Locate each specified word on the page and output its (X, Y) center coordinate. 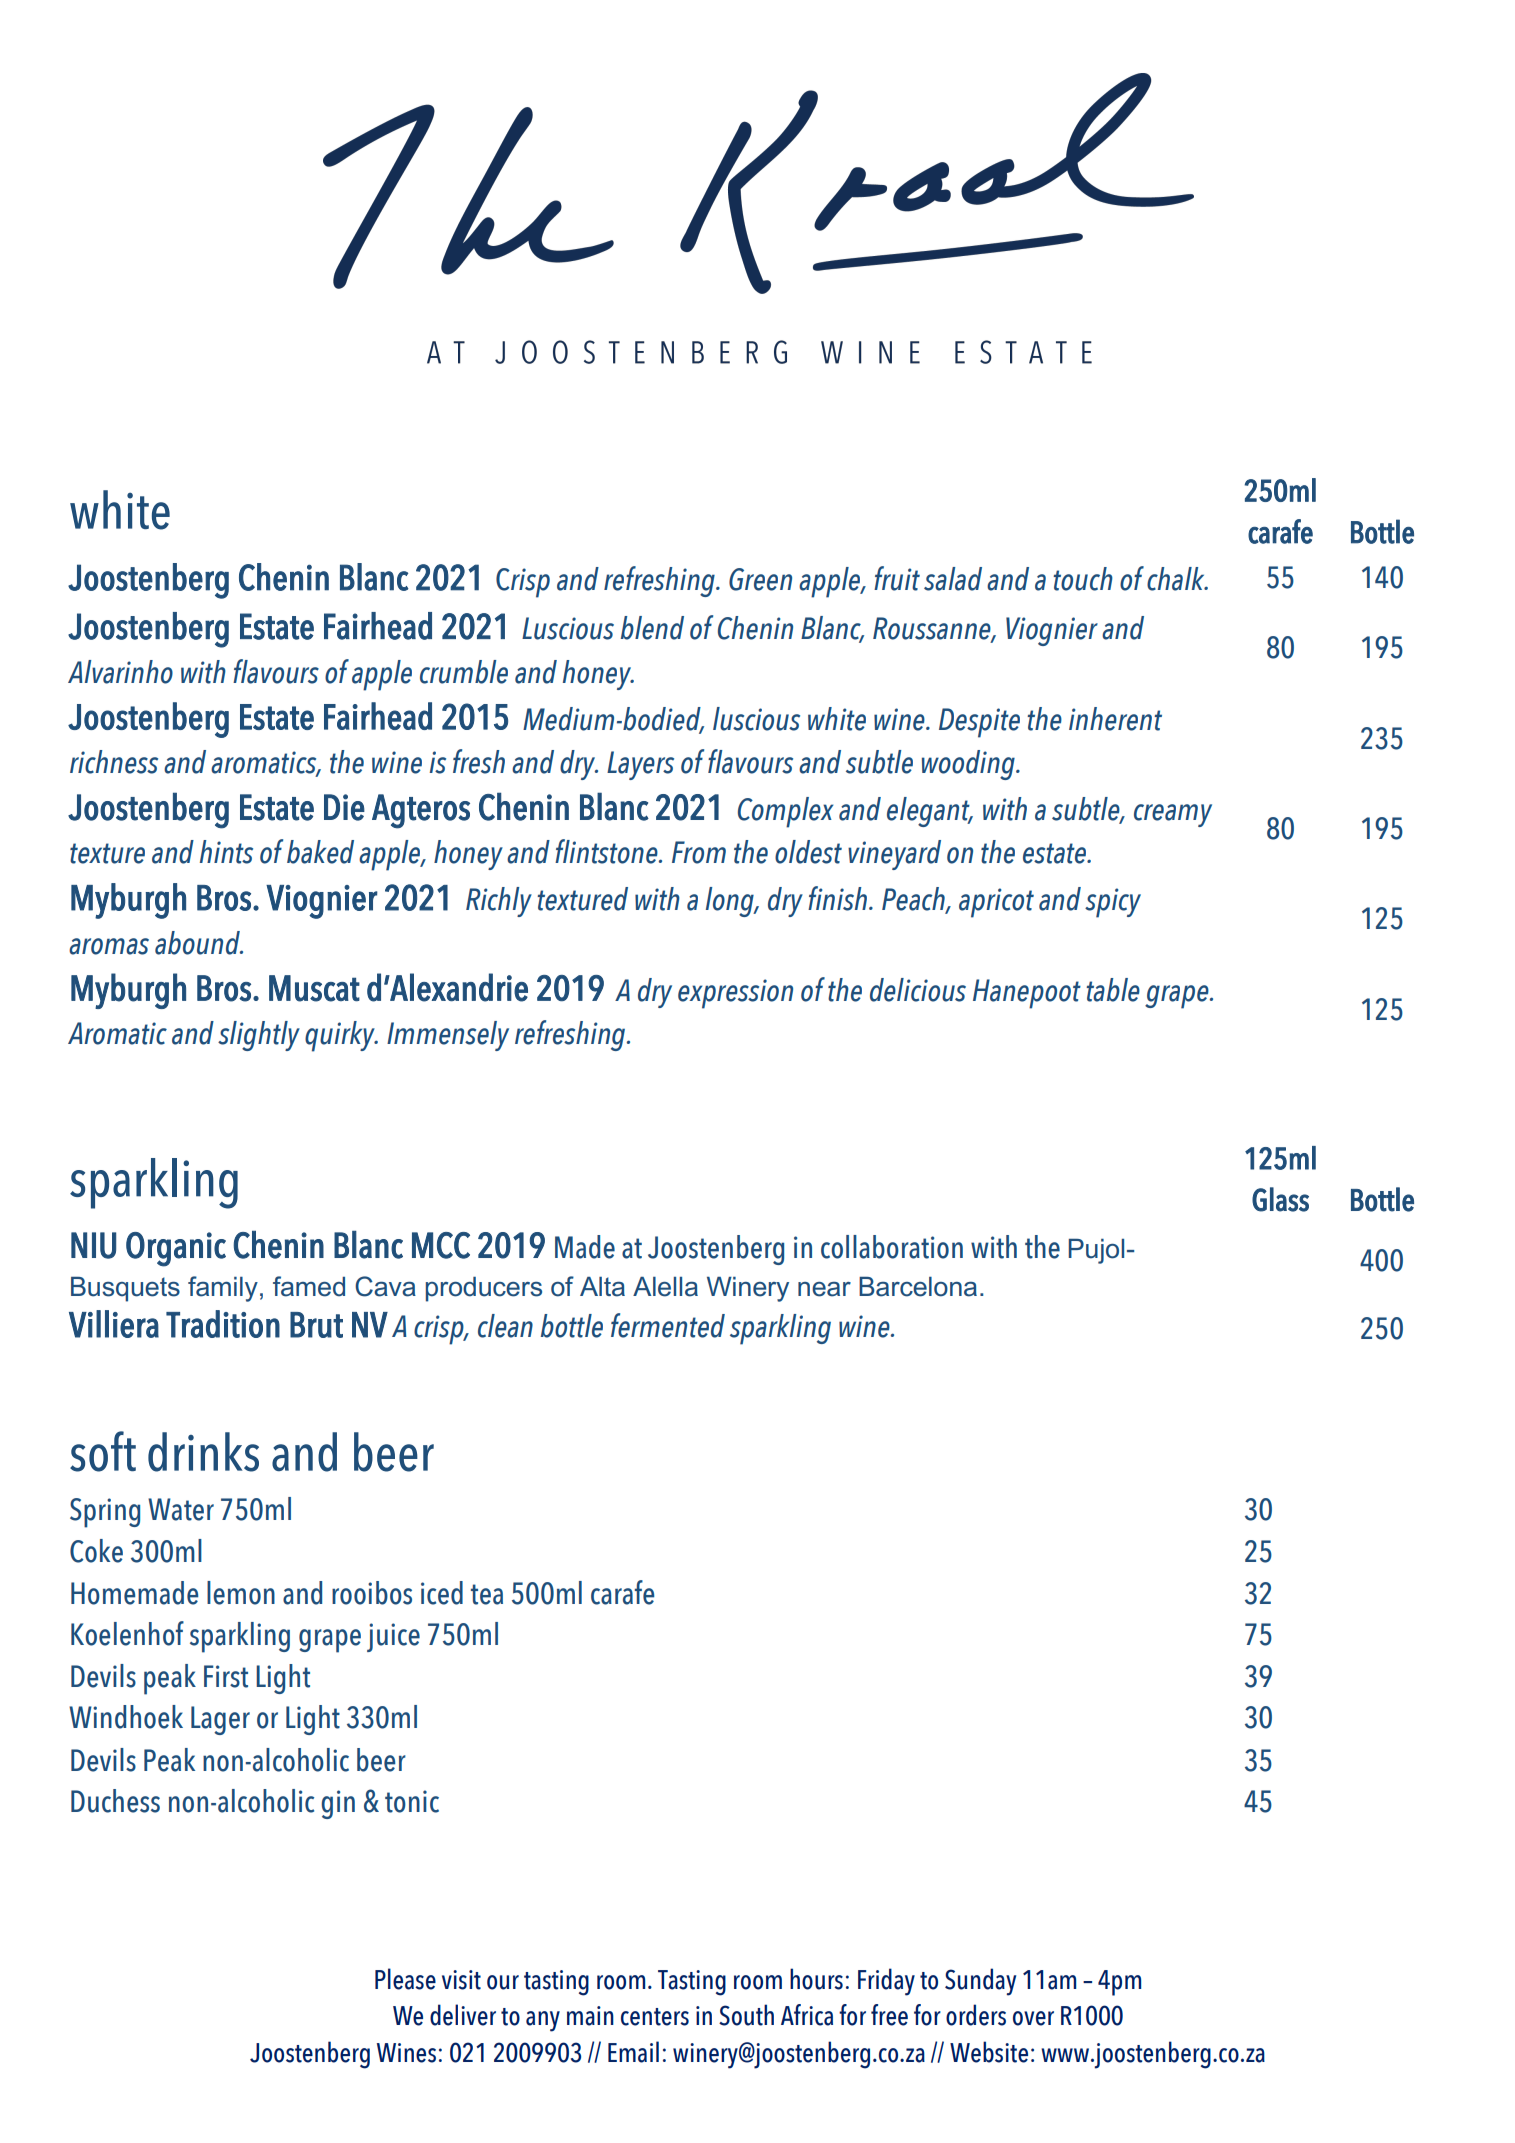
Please (405, 1979)
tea (487, 1594)
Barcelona (918, 1287)
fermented (668, 1325)
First (226, 1676)
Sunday (980, 1982)
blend (652, 628)
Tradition (223, 1324)
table (1113, 990)
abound (198, 943)
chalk (1177, 579)
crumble (464, 672)
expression (735, 994)
